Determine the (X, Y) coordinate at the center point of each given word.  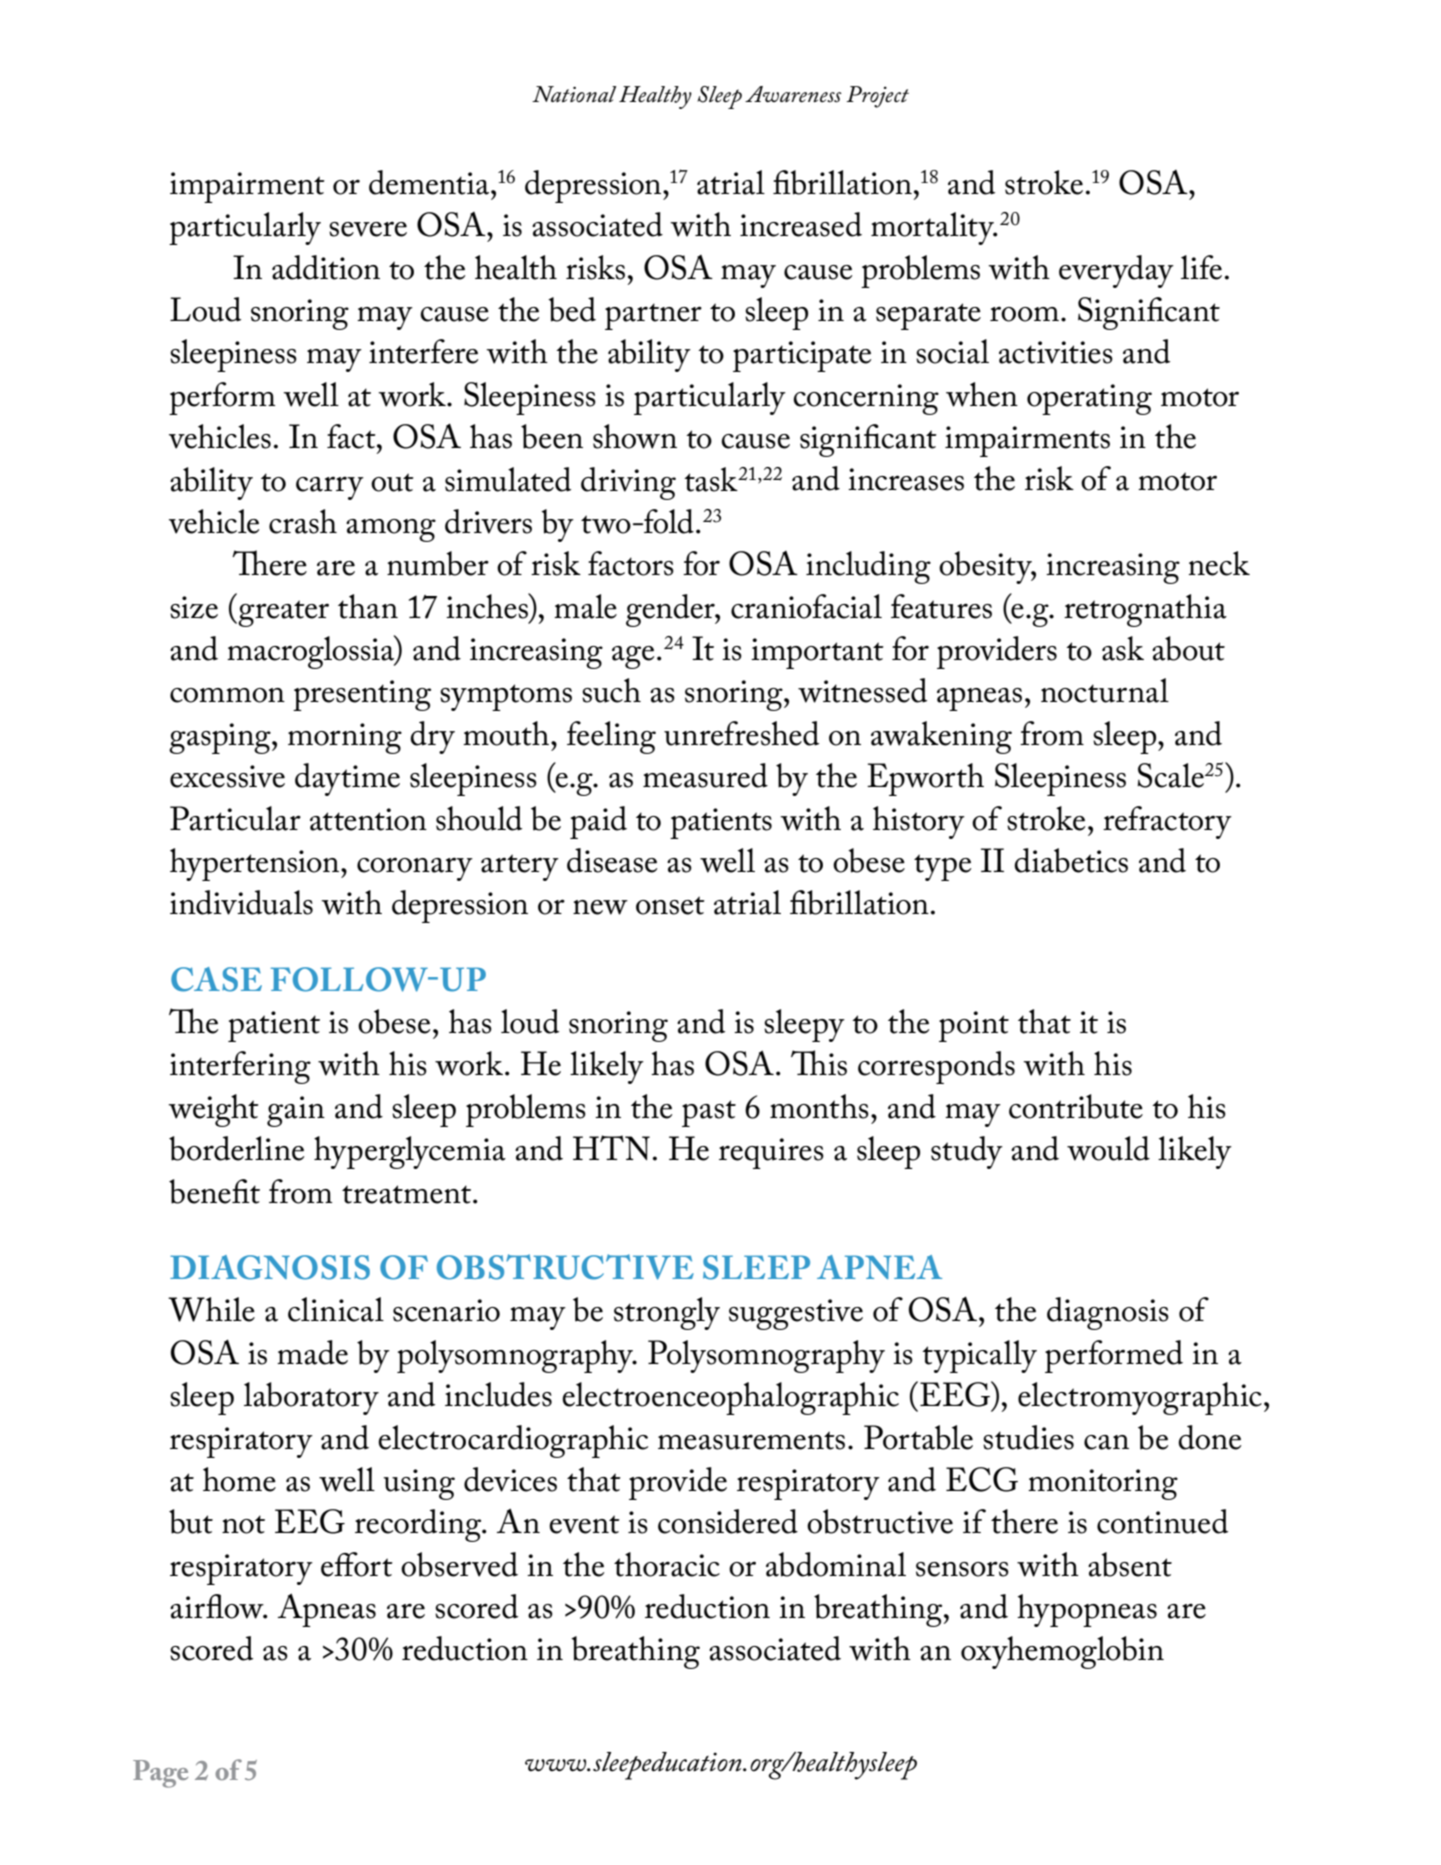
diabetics (1071, 860)
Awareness (793, 94)
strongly (667, 1313)
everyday (1116, 271)
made (312, 1352)
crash (303, 521)
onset (670, 905)
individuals (241, 902)
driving (628, 483)
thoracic (667, 1564)
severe (368, 229)
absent (1130, 1564)
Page (160, 1774)
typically (979, 1356)
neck (1219, 563)
